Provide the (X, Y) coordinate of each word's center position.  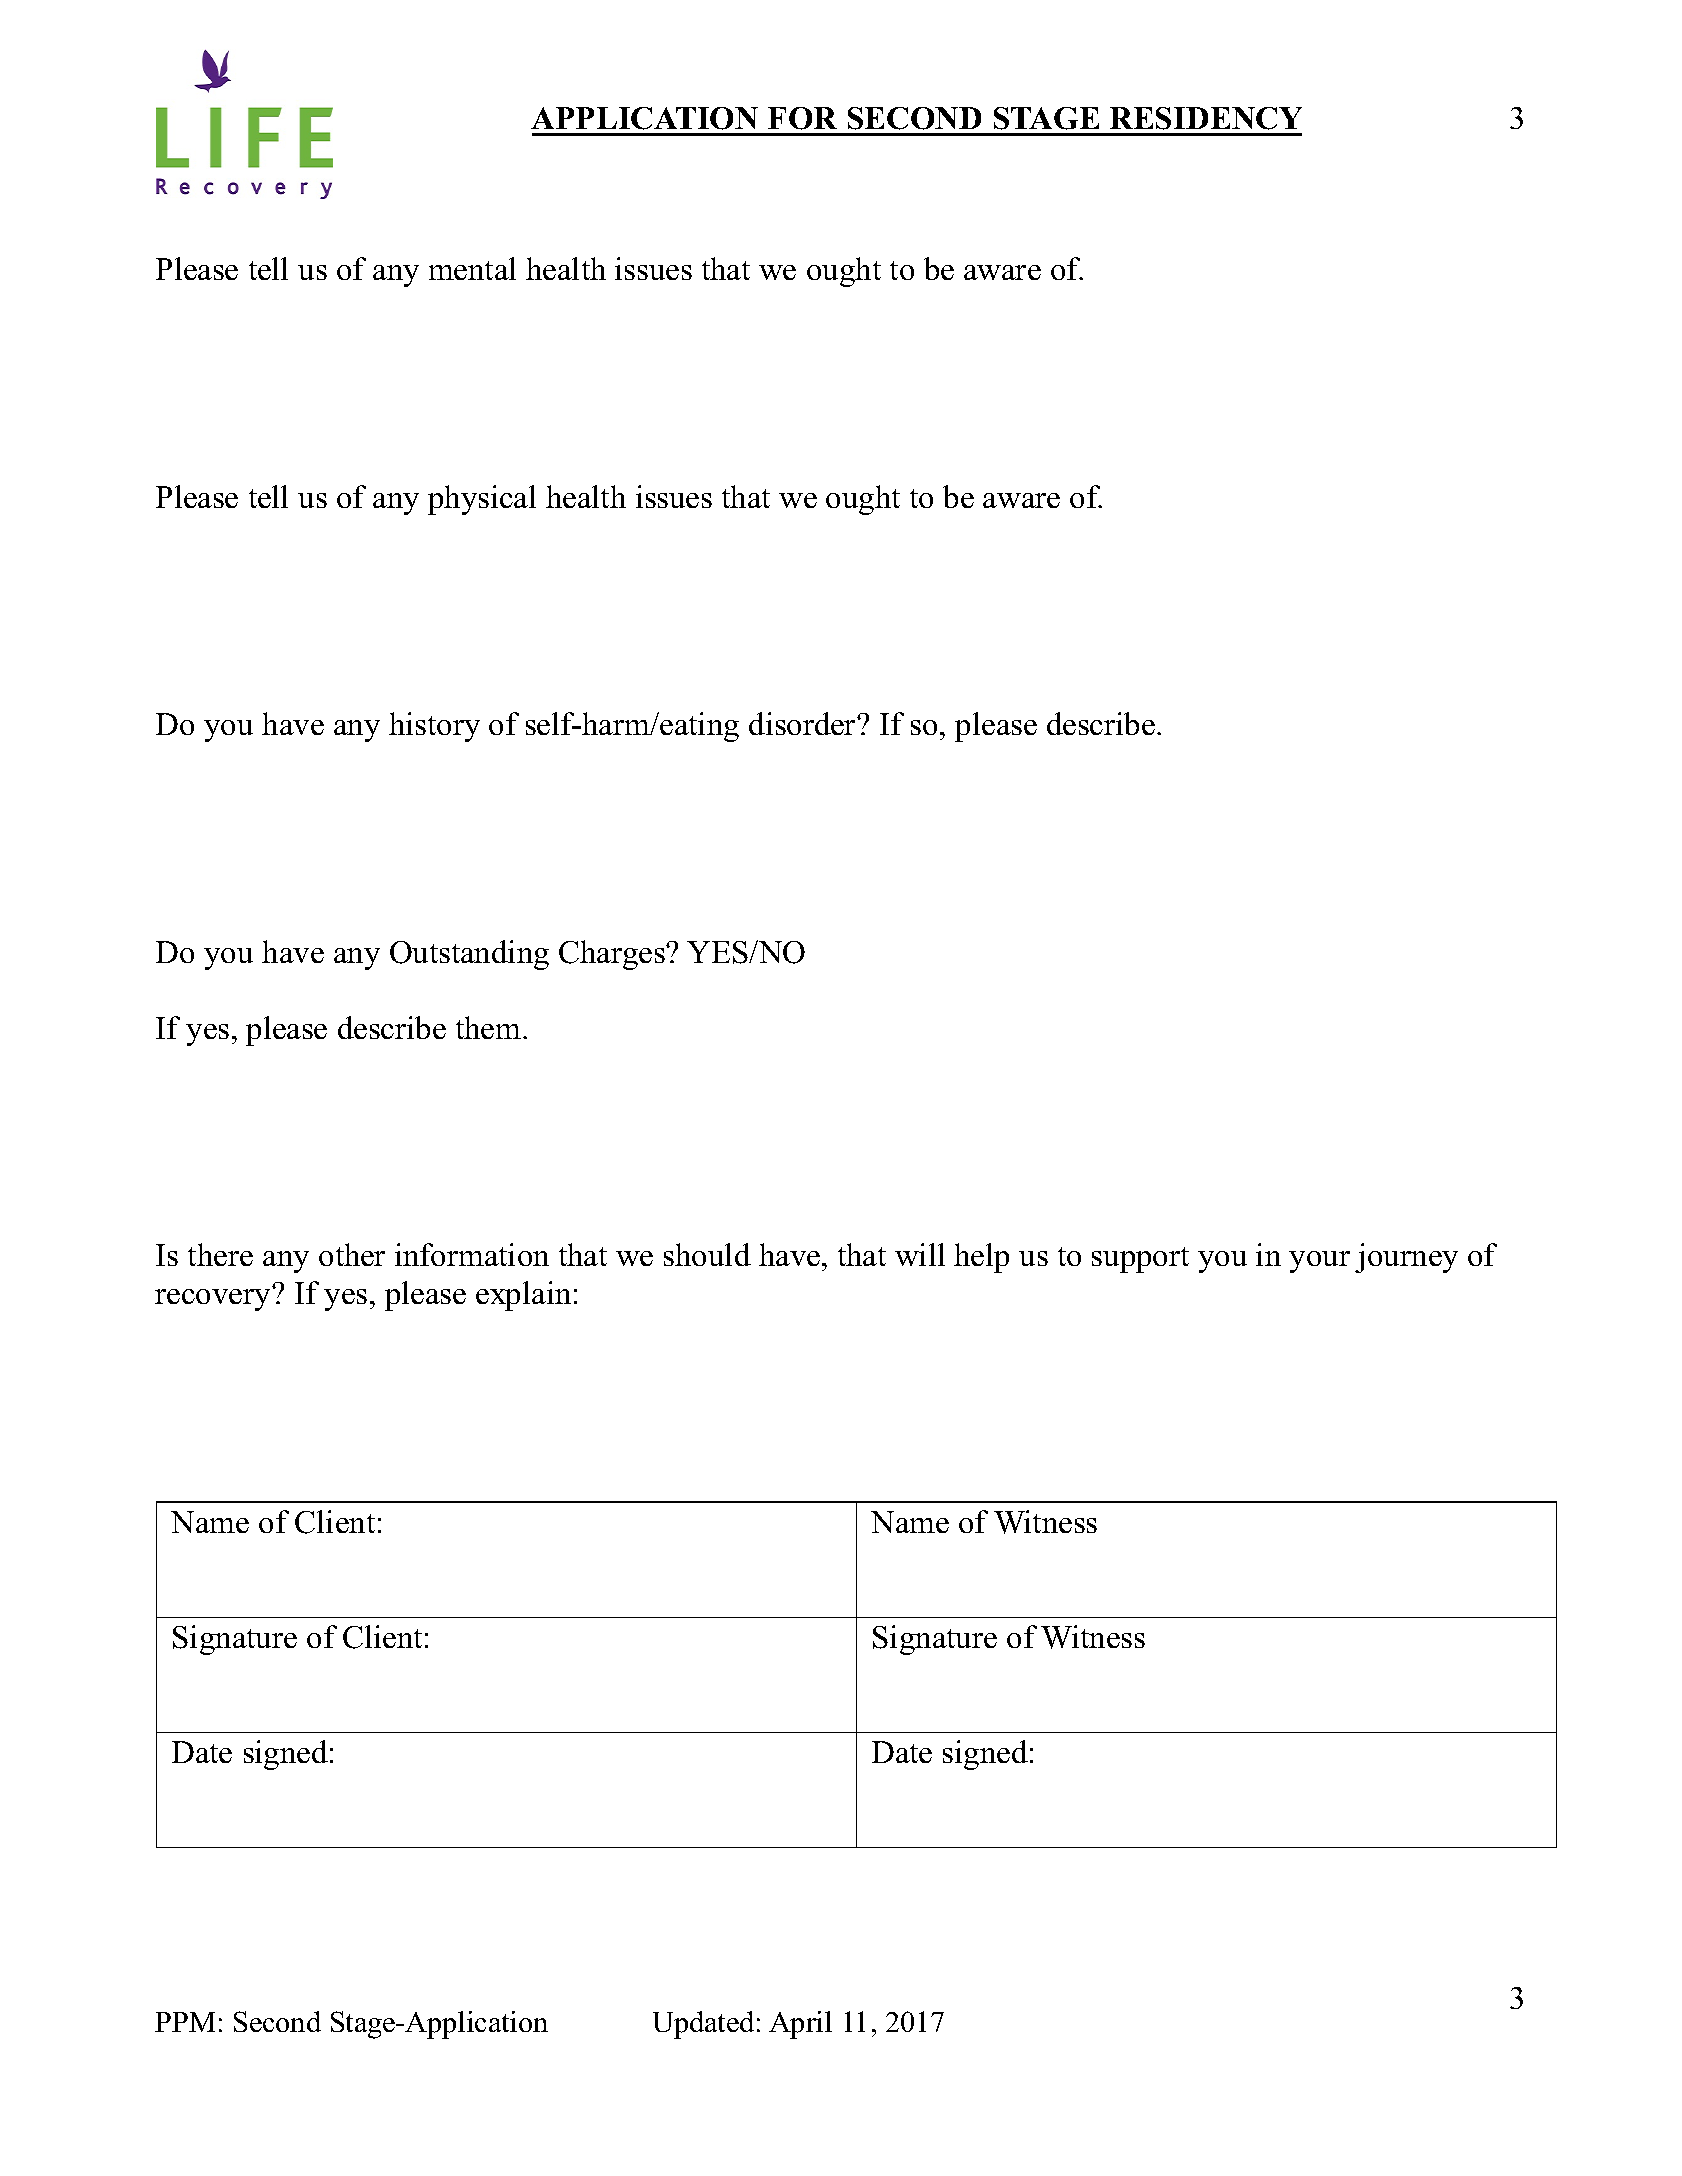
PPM (185, 2022)
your (1319, 1262)
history (434, 727)
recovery (212, 1300)
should (707, 1254)
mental (472, 268)
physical (482, 500)
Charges (613, 955)
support (1140, 1260)
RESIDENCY (1206, 118)
